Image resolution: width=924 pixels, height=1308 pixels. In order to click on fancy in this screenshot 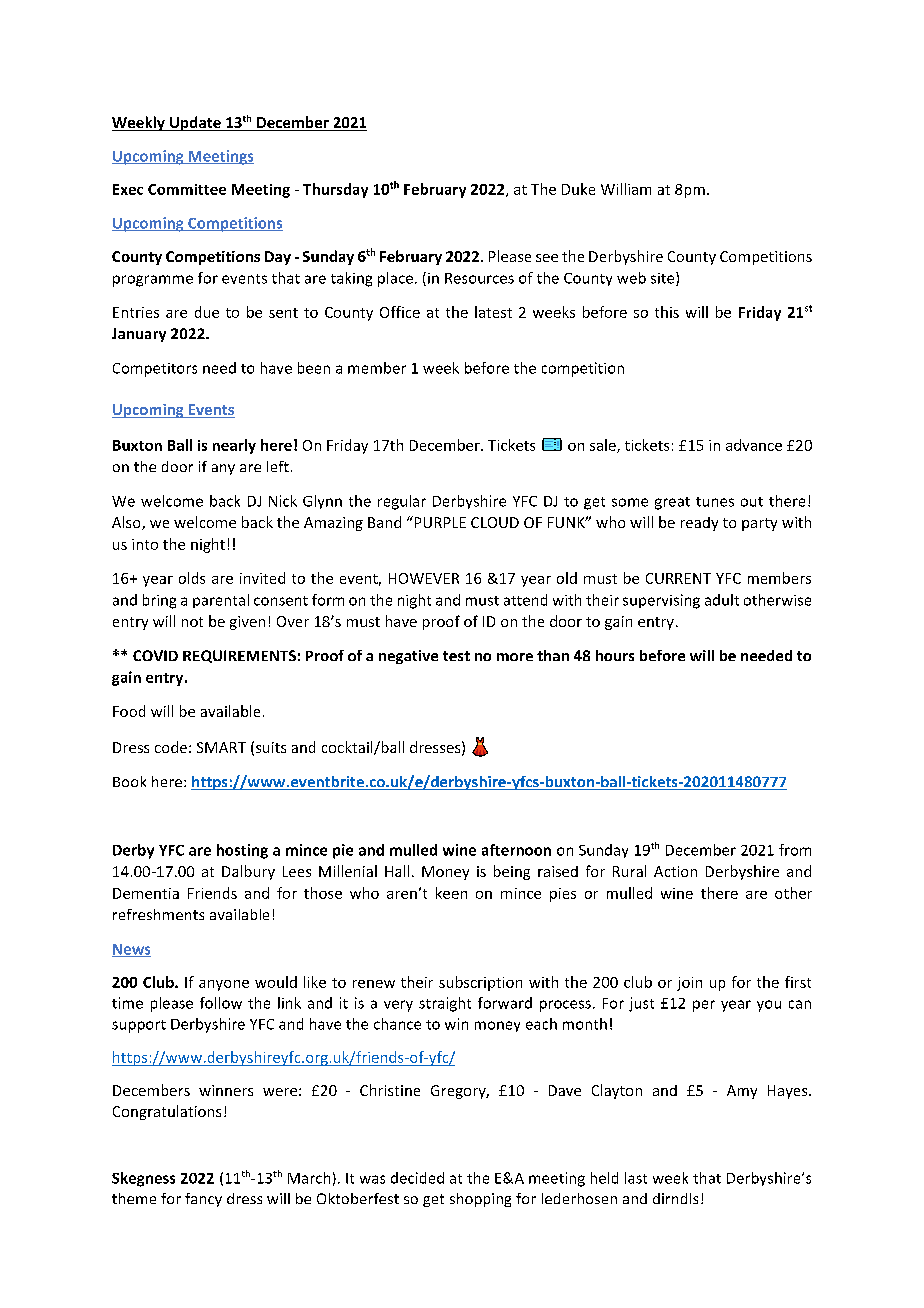, I will do `click(203, 1200)`.
